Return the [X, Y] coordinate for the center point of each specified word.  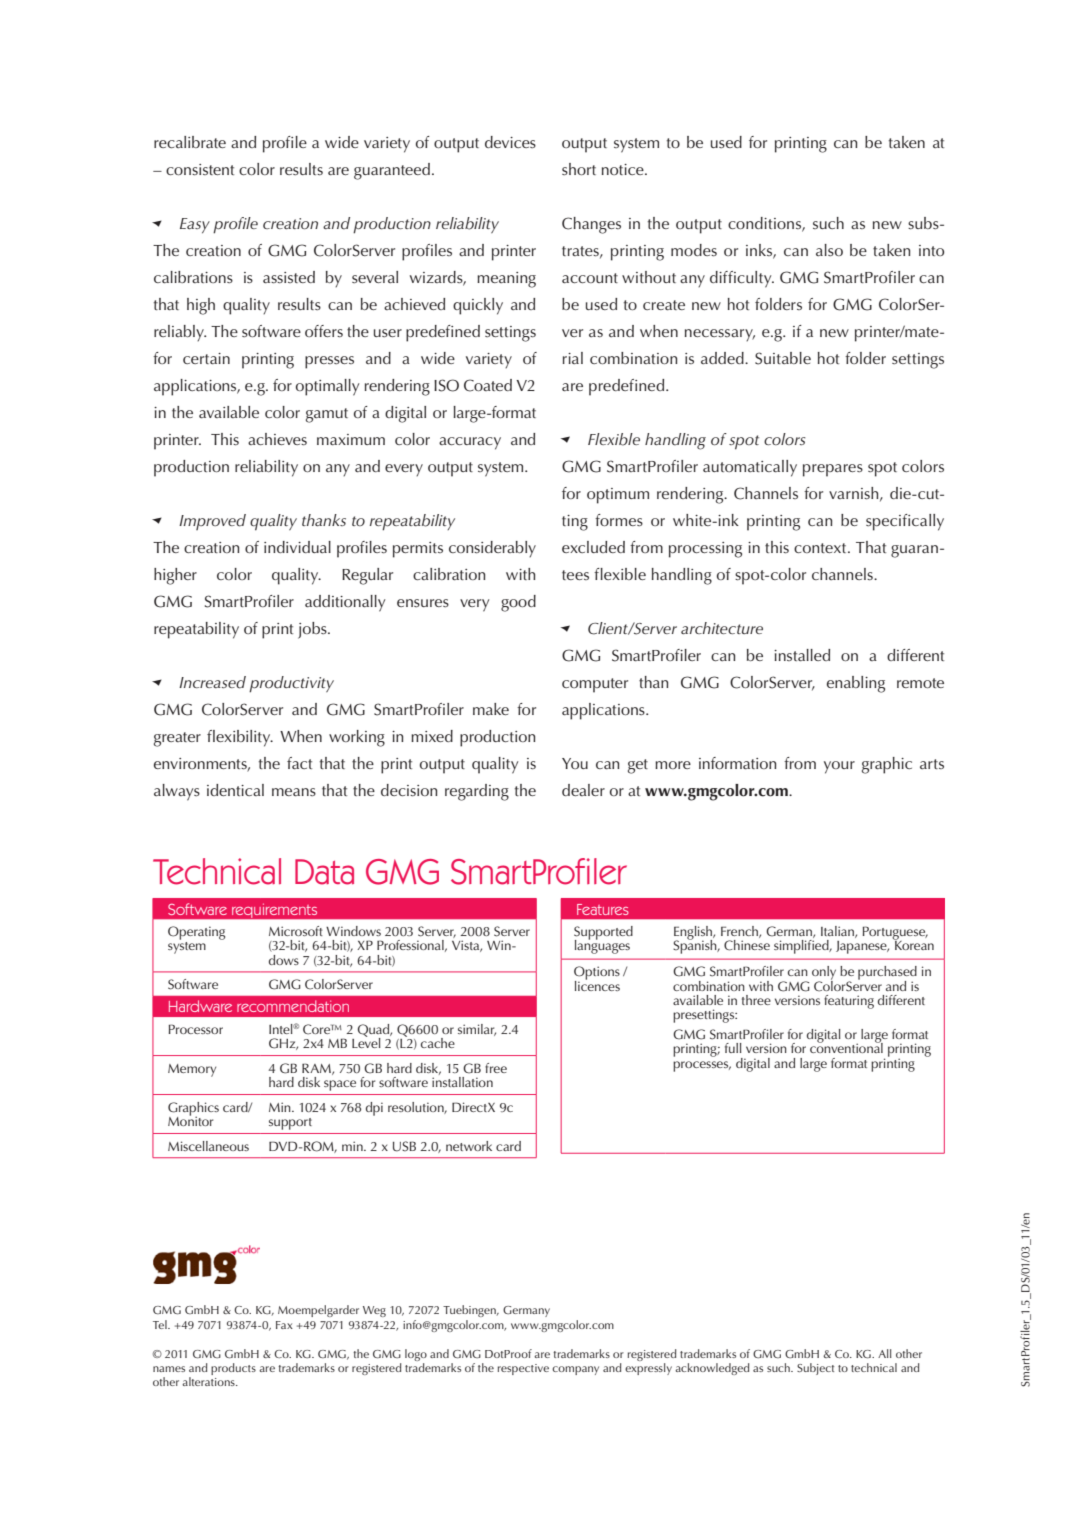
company [575, 1370]
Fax [284, 1325]
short [579, 169]
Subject [815, 1369]
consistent [200, 170]
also [829, 250]
